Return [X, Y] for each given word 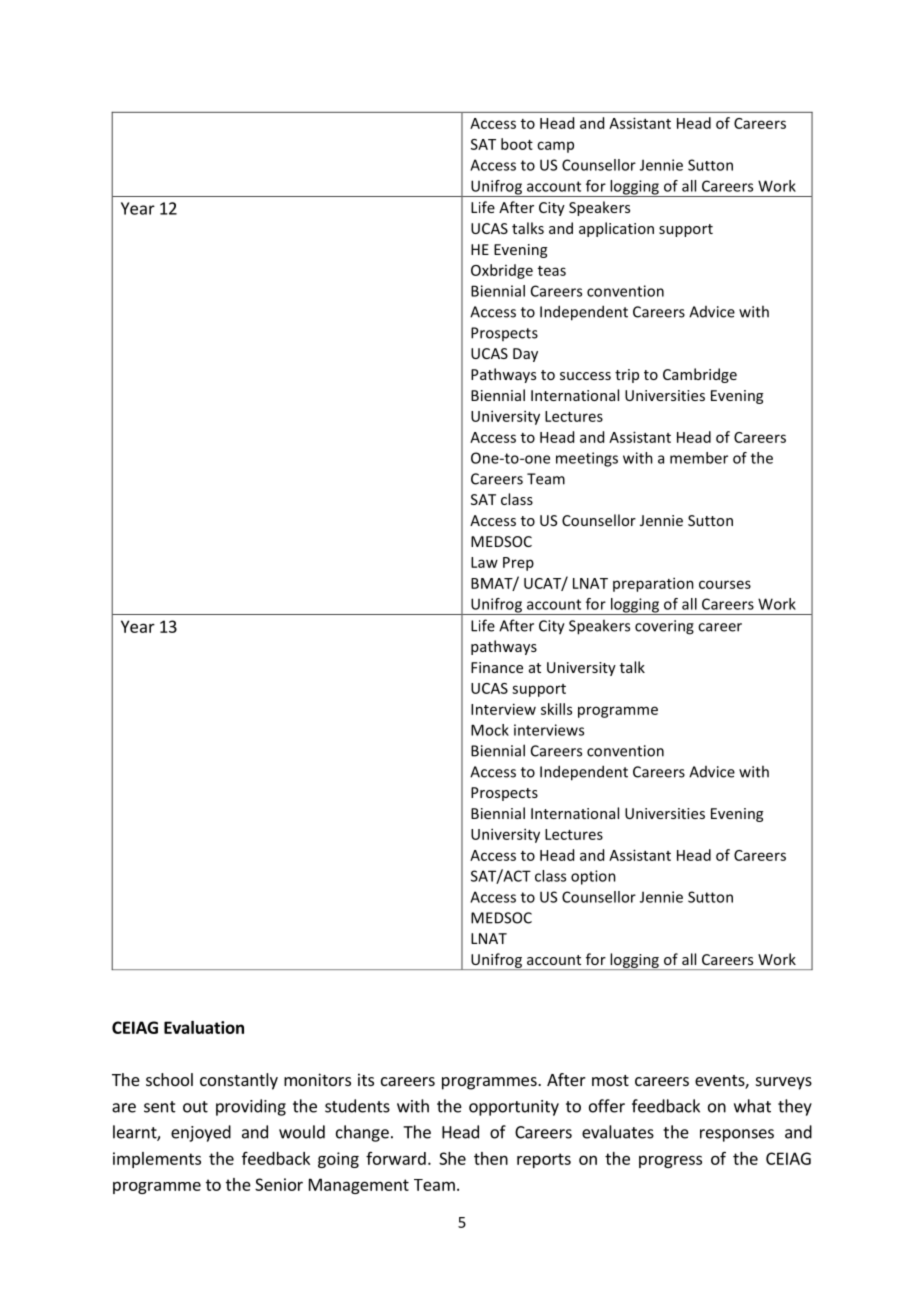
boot [517, 144]
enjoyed [201, 1133]
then [491, 1158]
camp [555, 147]
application [616, 229]
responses [737, 1135]
